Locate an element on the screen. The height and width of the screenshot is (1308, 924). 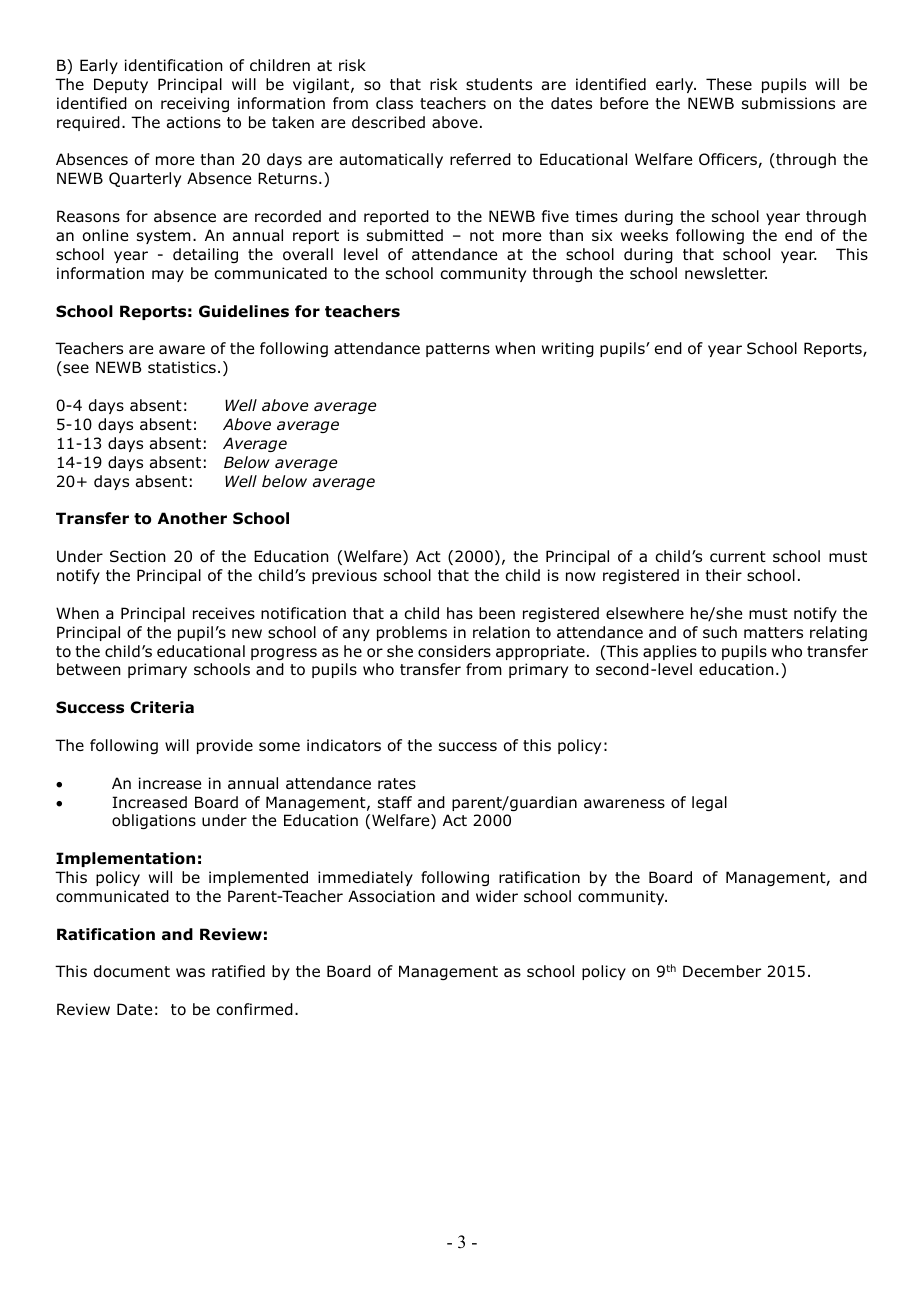
receiving is located at coordinates (195, 104).
